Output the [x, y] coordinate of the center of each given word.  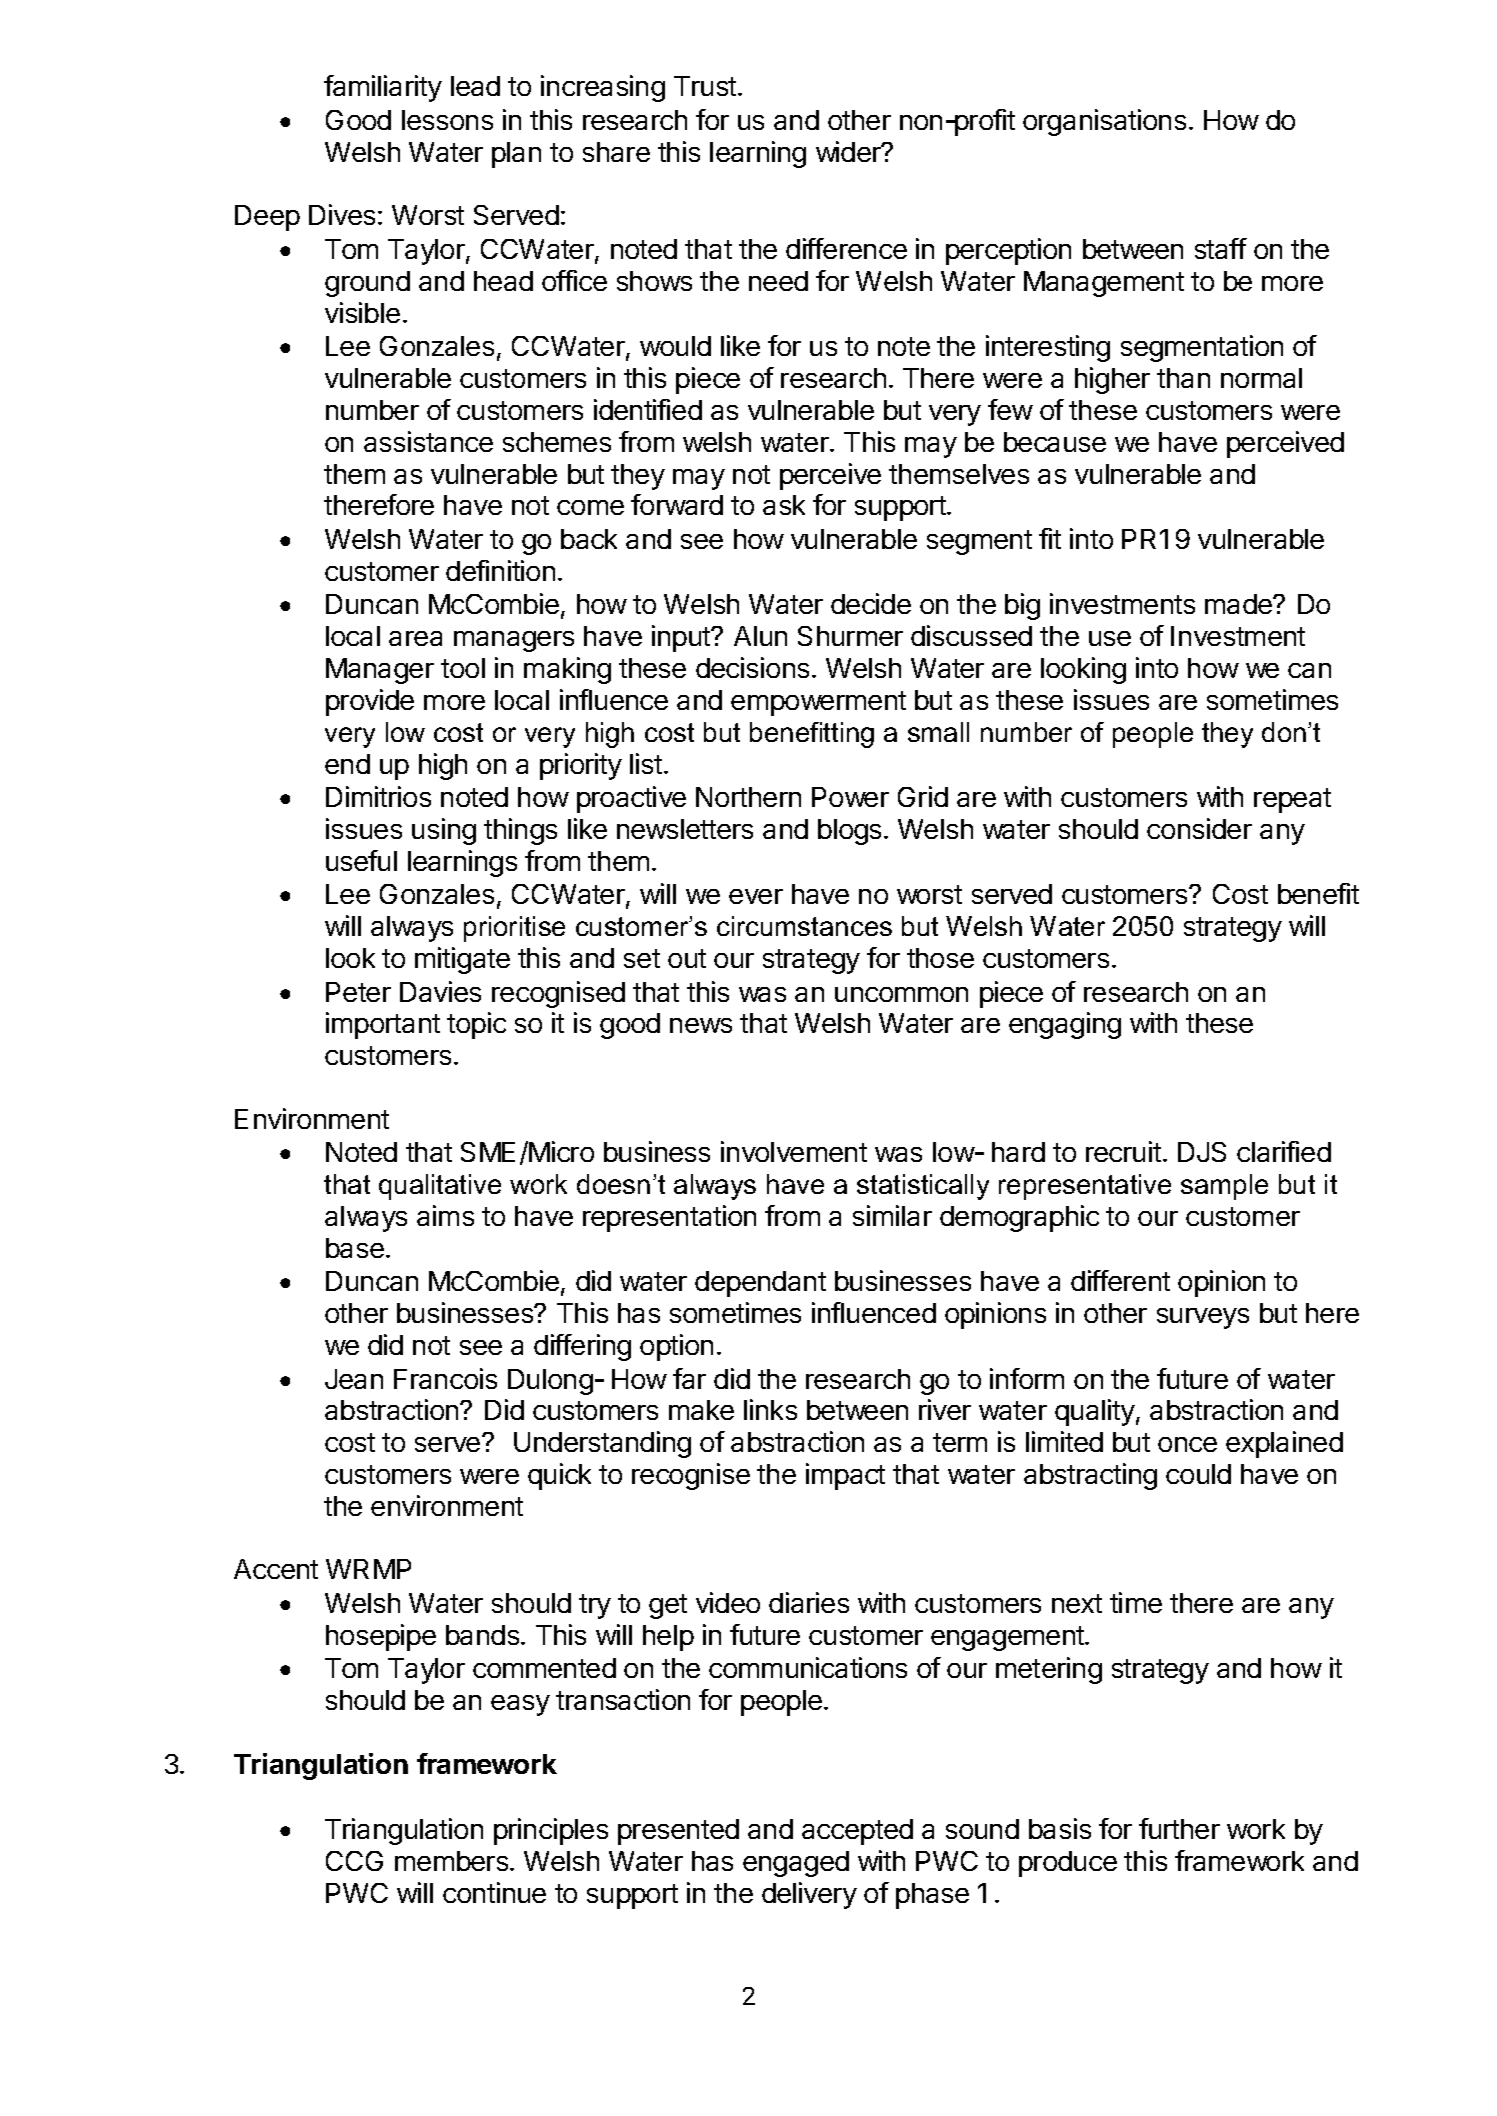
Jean [354, 1379]
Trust [706, 86]
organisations [1104, 122]
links [770, 1409]
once [1187, 1444]
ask [784, 505]
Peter [358, 992]
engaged [796, 1864]
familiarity [383, 88]
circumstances [804, 926]
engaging [1065, 1025]
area [415, 638]
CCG [354, 1861]
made [1239, 604]
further [1179, 1828]
